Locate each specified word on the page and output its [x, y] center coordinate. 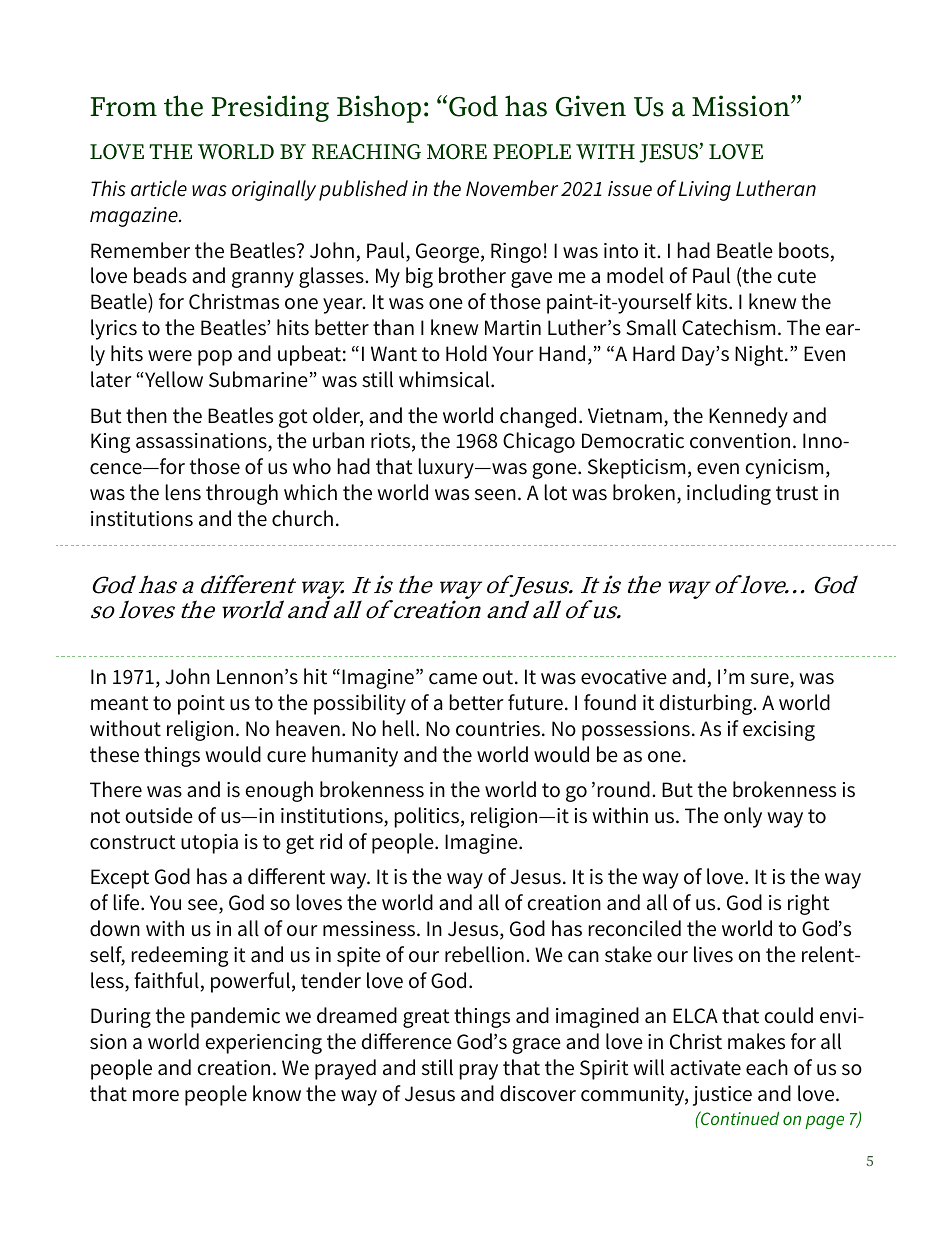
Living [705, 191]
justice [722, 1096]
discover [538, 1093]
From [123, 107]
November [512, 188]
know [277, 1093]
